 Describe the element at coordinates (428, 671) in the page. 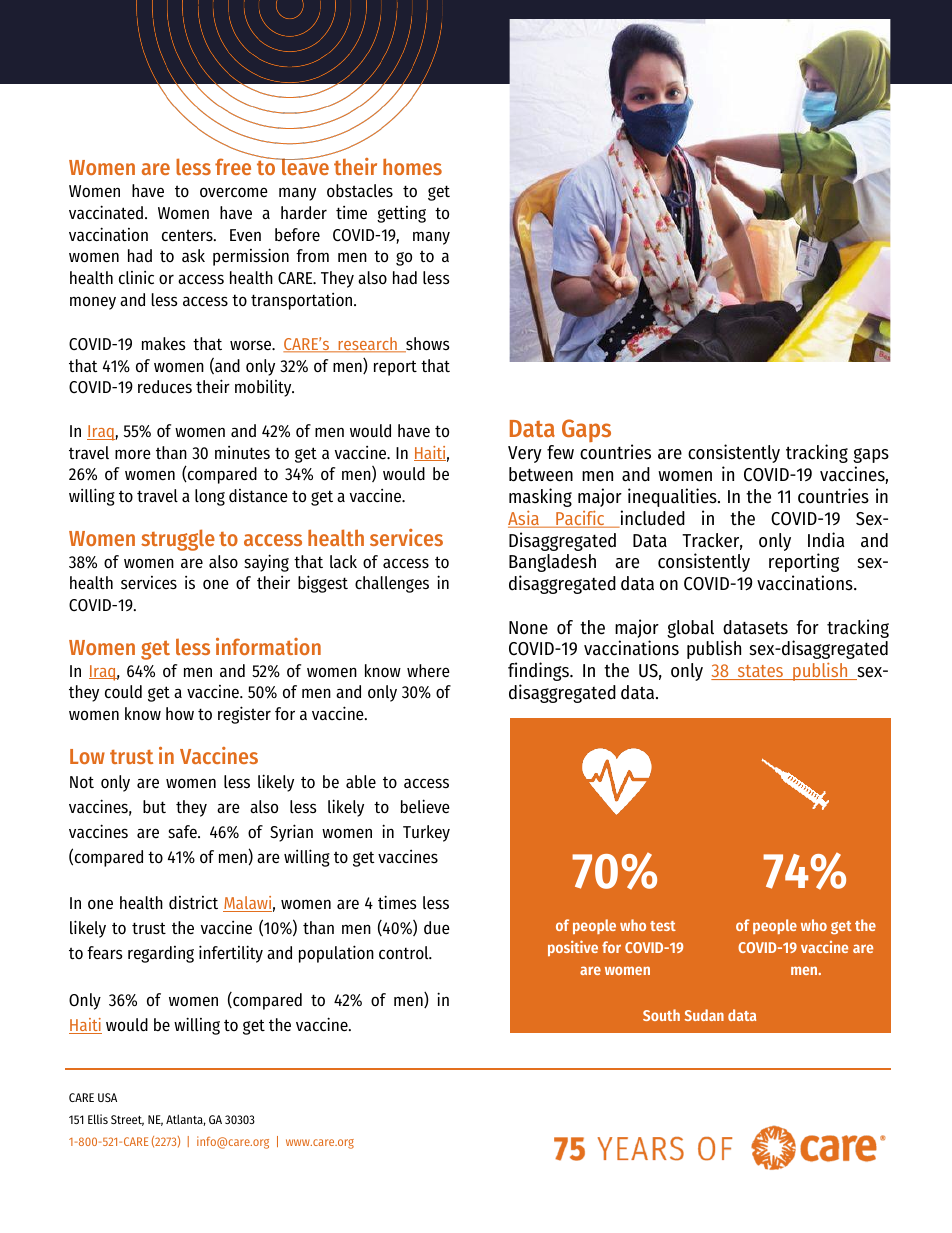

I see `where` at that location.
